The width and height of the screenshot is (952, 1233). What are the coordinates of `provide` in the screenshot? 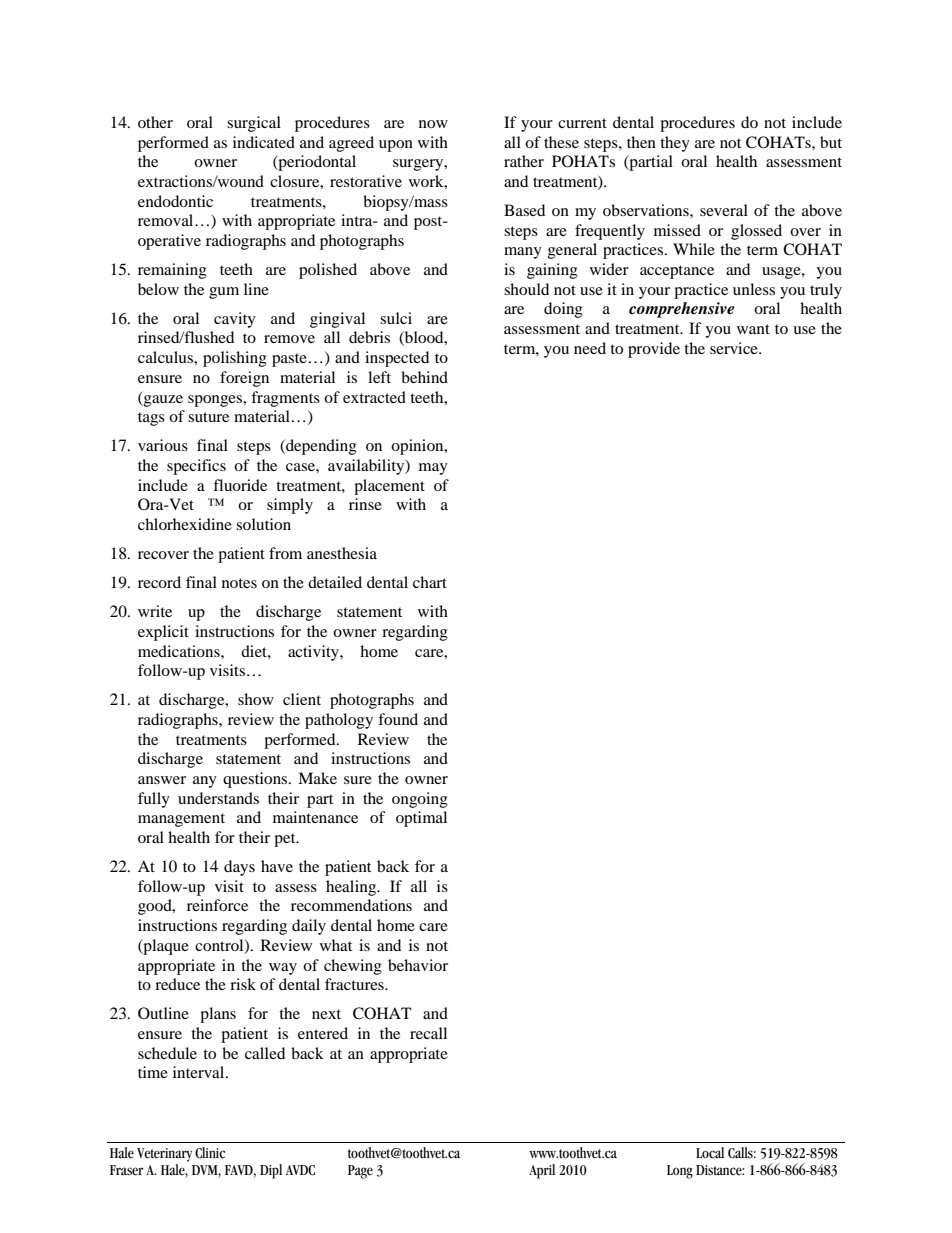 It's located at (654, 350).
